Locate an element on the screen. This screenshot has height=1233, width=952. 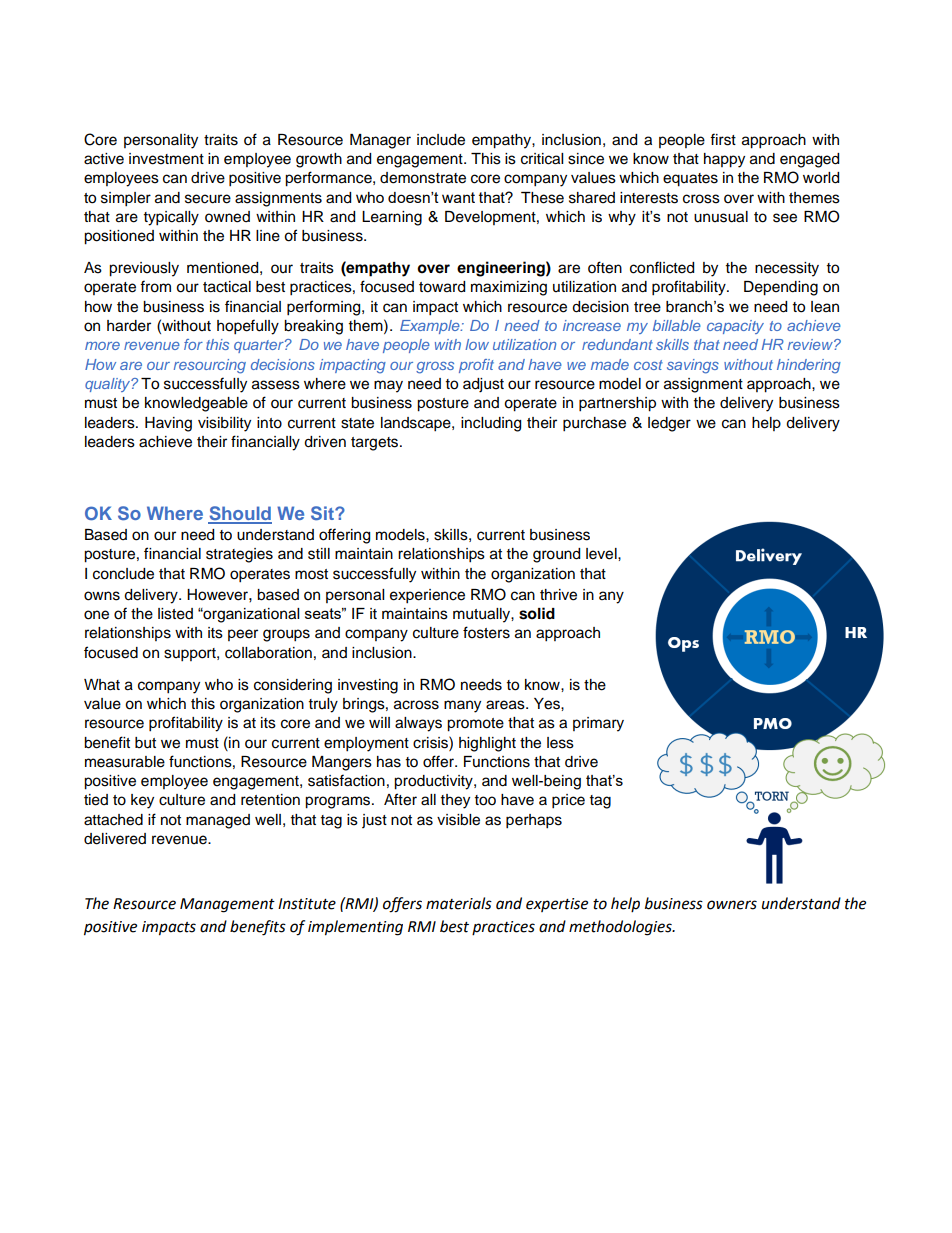
happy is located at coordinates (724, 160).
